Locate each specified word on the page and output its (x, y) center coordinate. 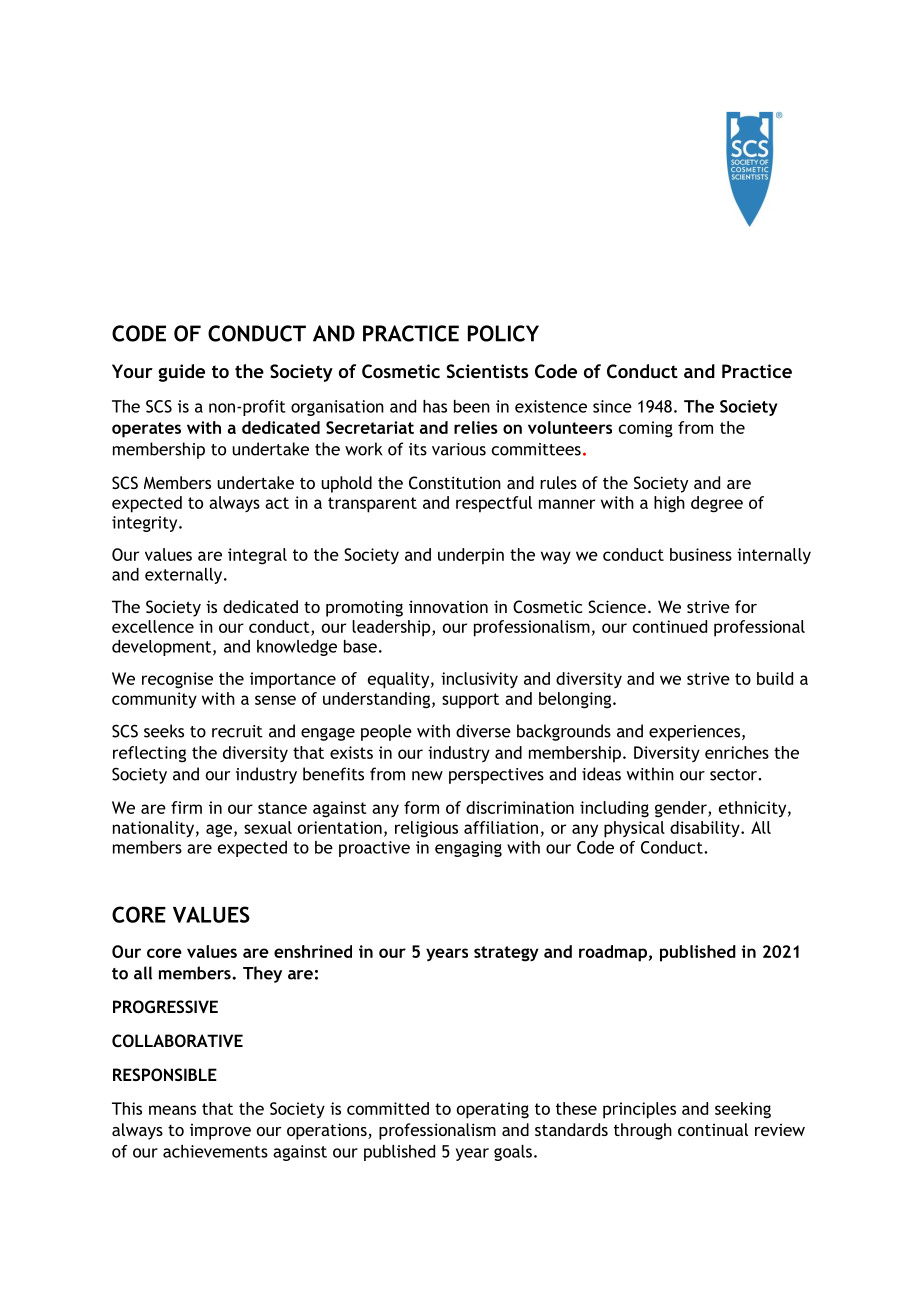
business (701, 554)
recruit (237, 731)
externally (185, 576)
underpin (471, 556)
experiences (696, 733)
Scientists (487, 371)
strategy (506, 954)
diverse (483, 731)
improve (220, 1132)
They (262, 974)
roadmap (613, 953)
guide (181, 373)
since (612, 406)
